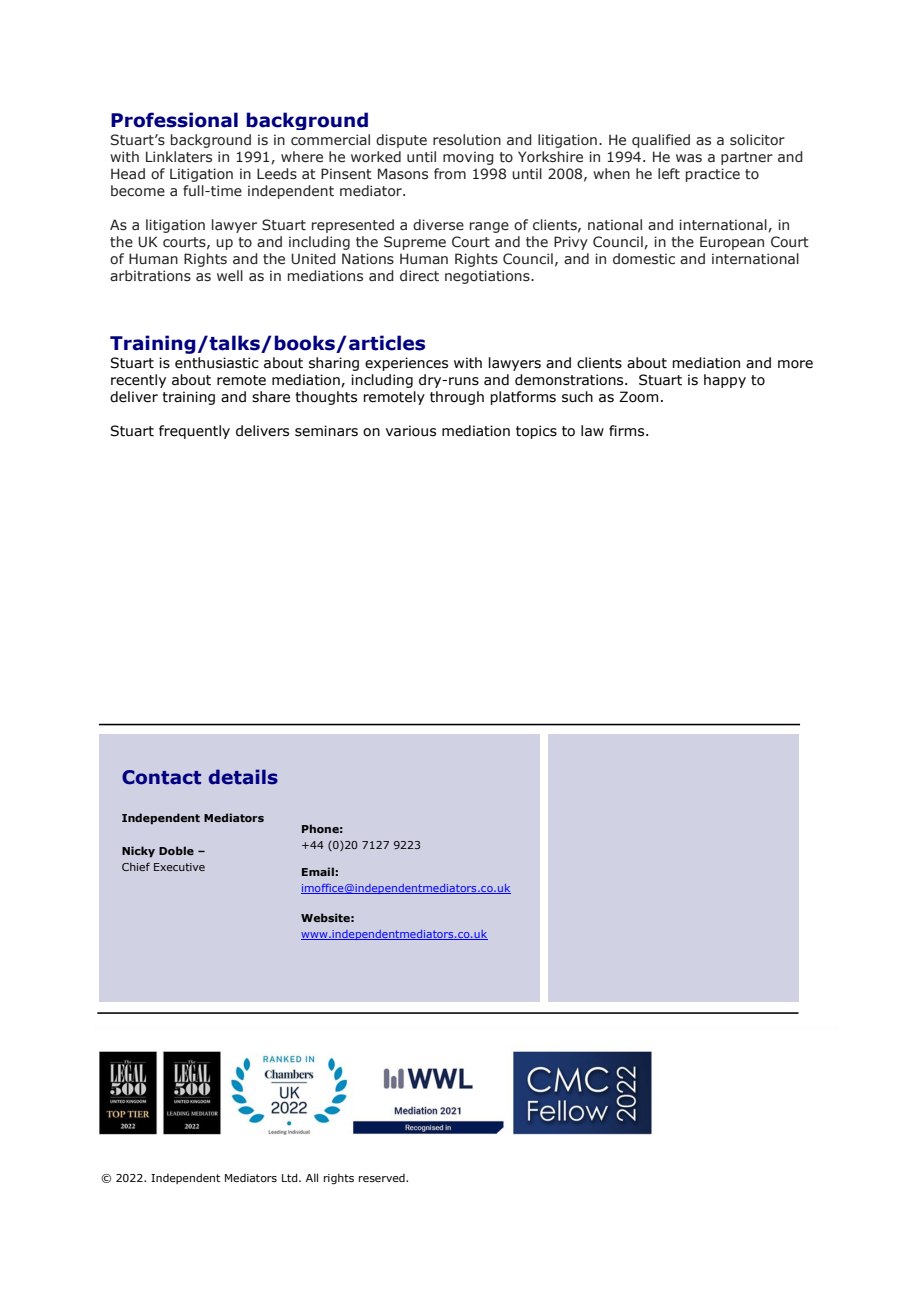 This screenshot has width=924, height=1309. I want to click on various, so click(411, 431).
